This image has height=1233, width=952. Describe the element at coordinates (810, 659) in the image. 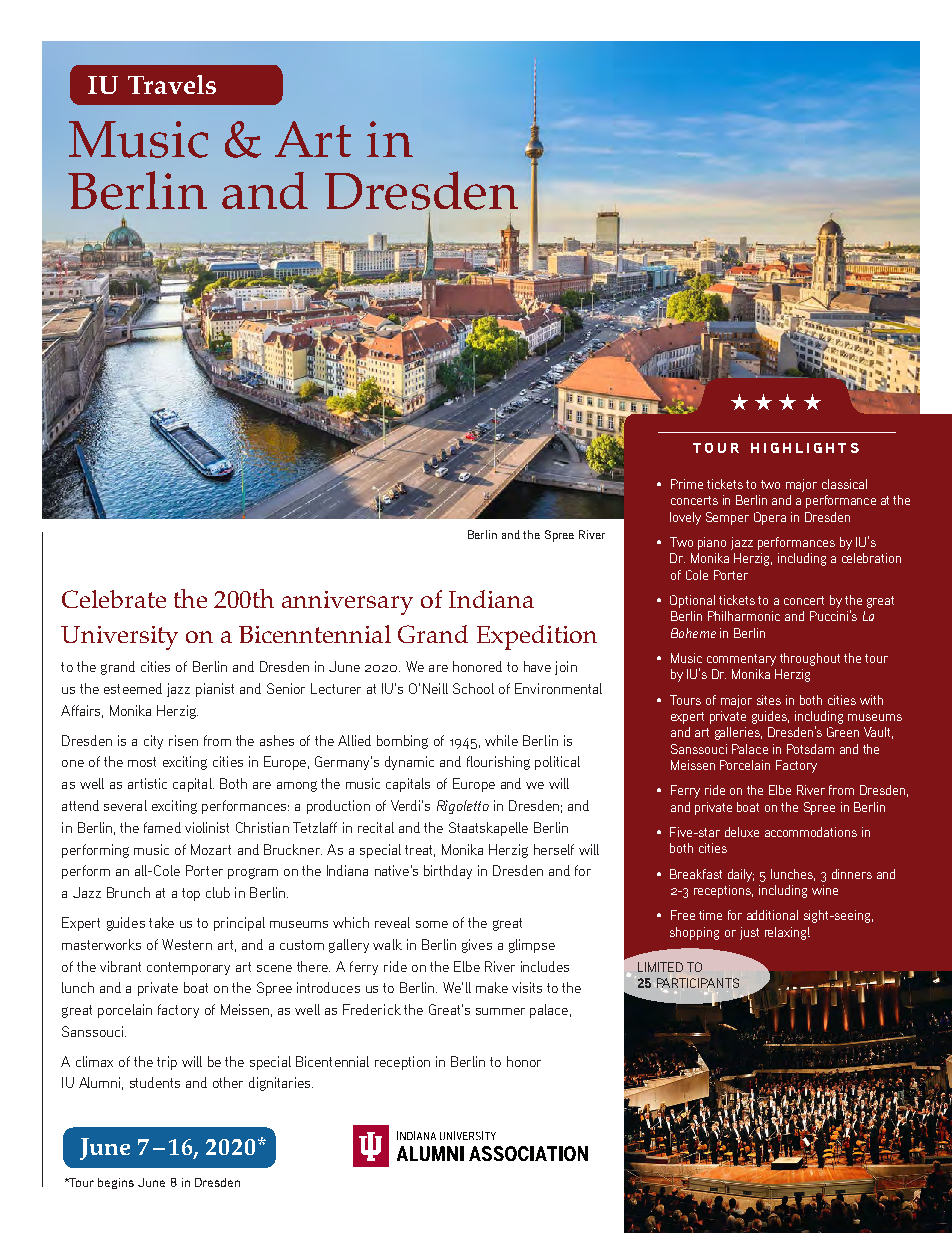

I see `throughout` at that location.
